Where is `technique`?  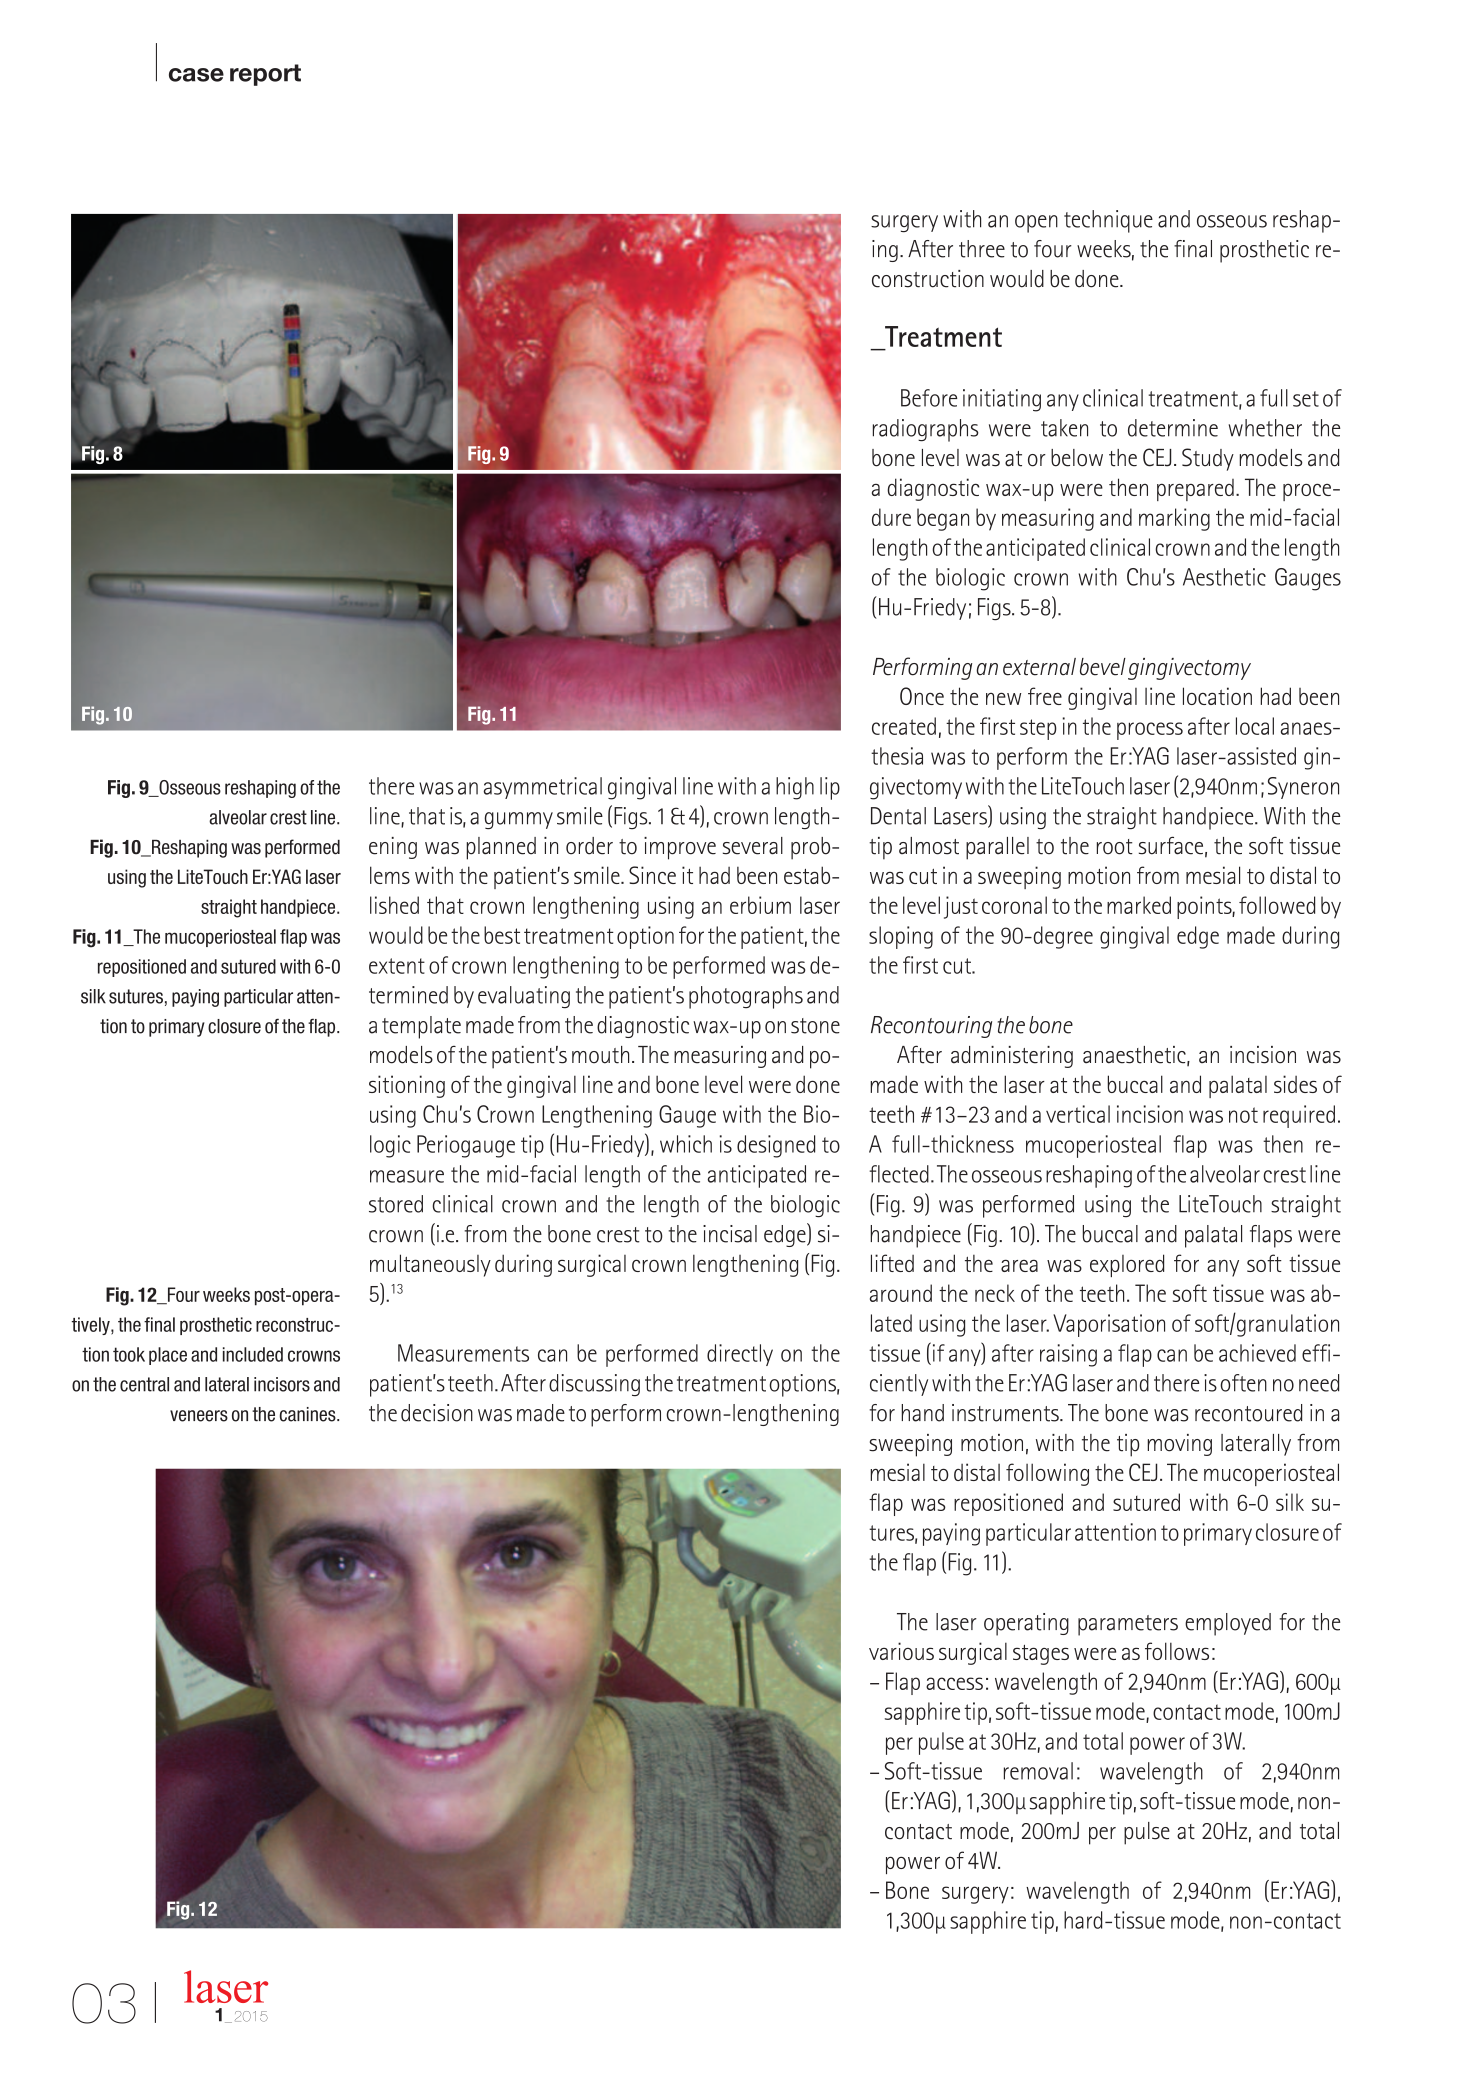
technique is located at coordinates (1108, 221).
